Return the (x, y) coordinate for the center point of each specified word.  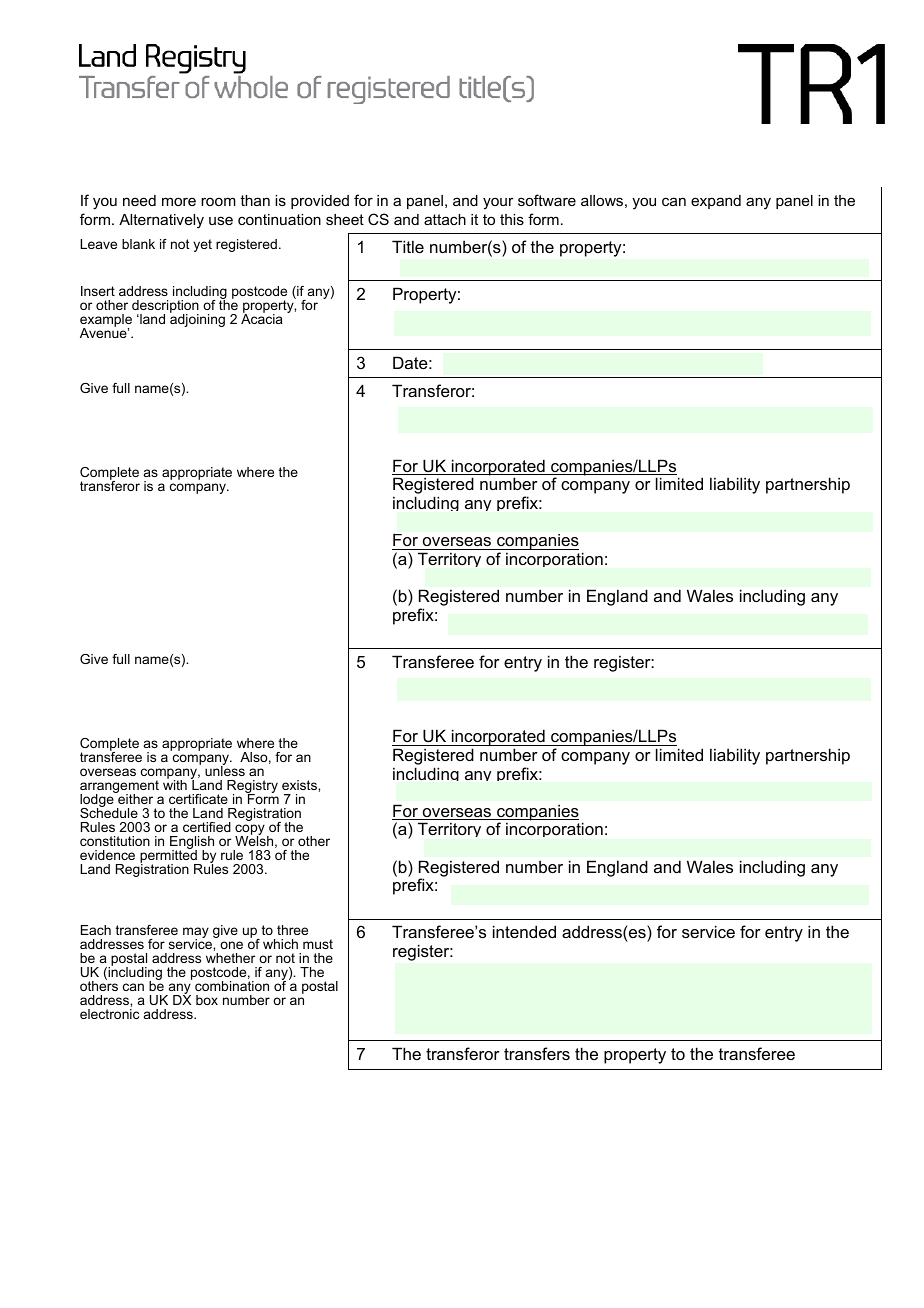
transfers (537, 1053)
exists (300, 785)
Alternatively (161, 221)
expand (716, 202)
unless (225, 770)
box (207, 1000)
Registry (252, 788)
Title (408, 246)
